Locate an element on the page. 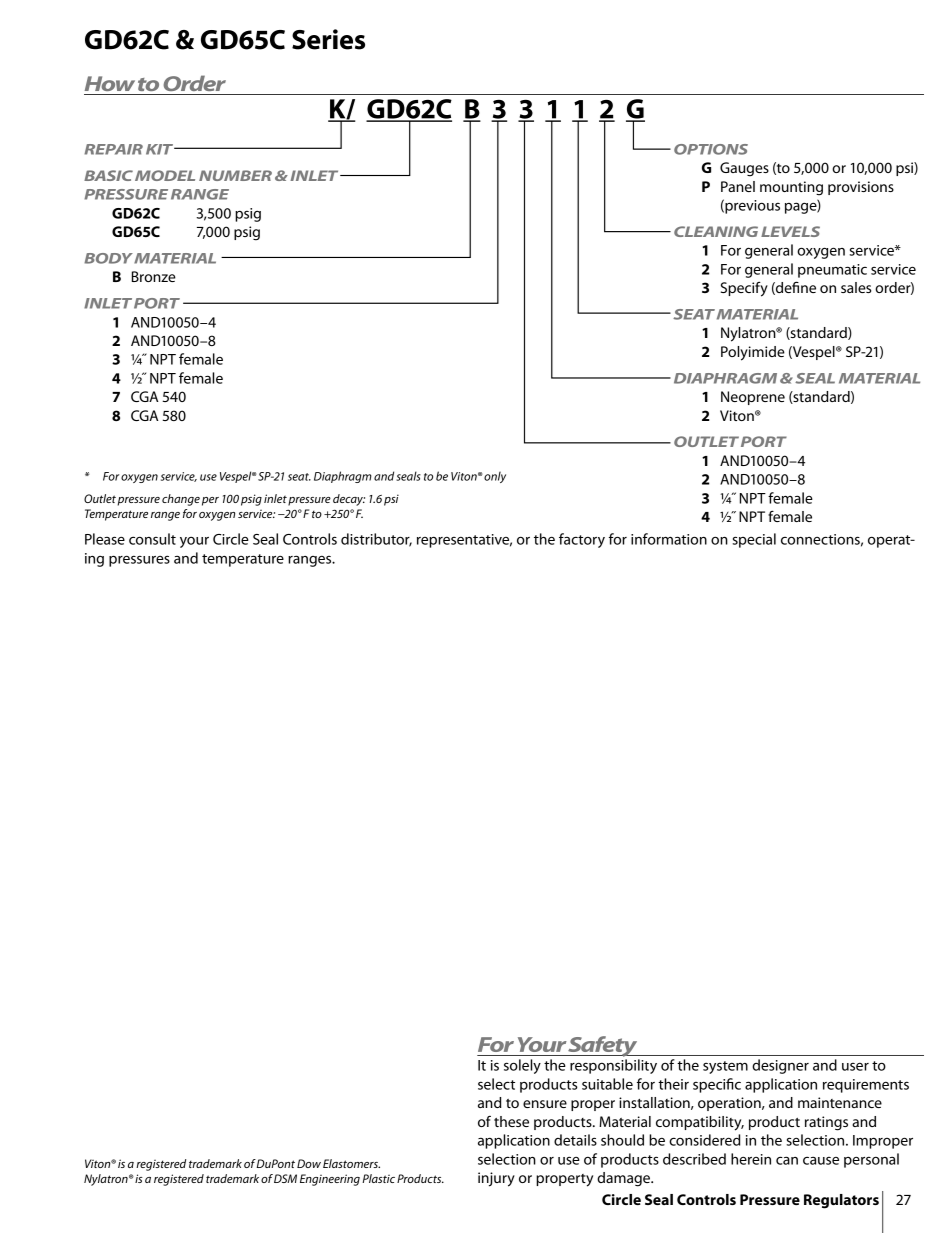 The height and width of the image is (1233, 952). OPTIONS is located at coordinates (711, 149).
